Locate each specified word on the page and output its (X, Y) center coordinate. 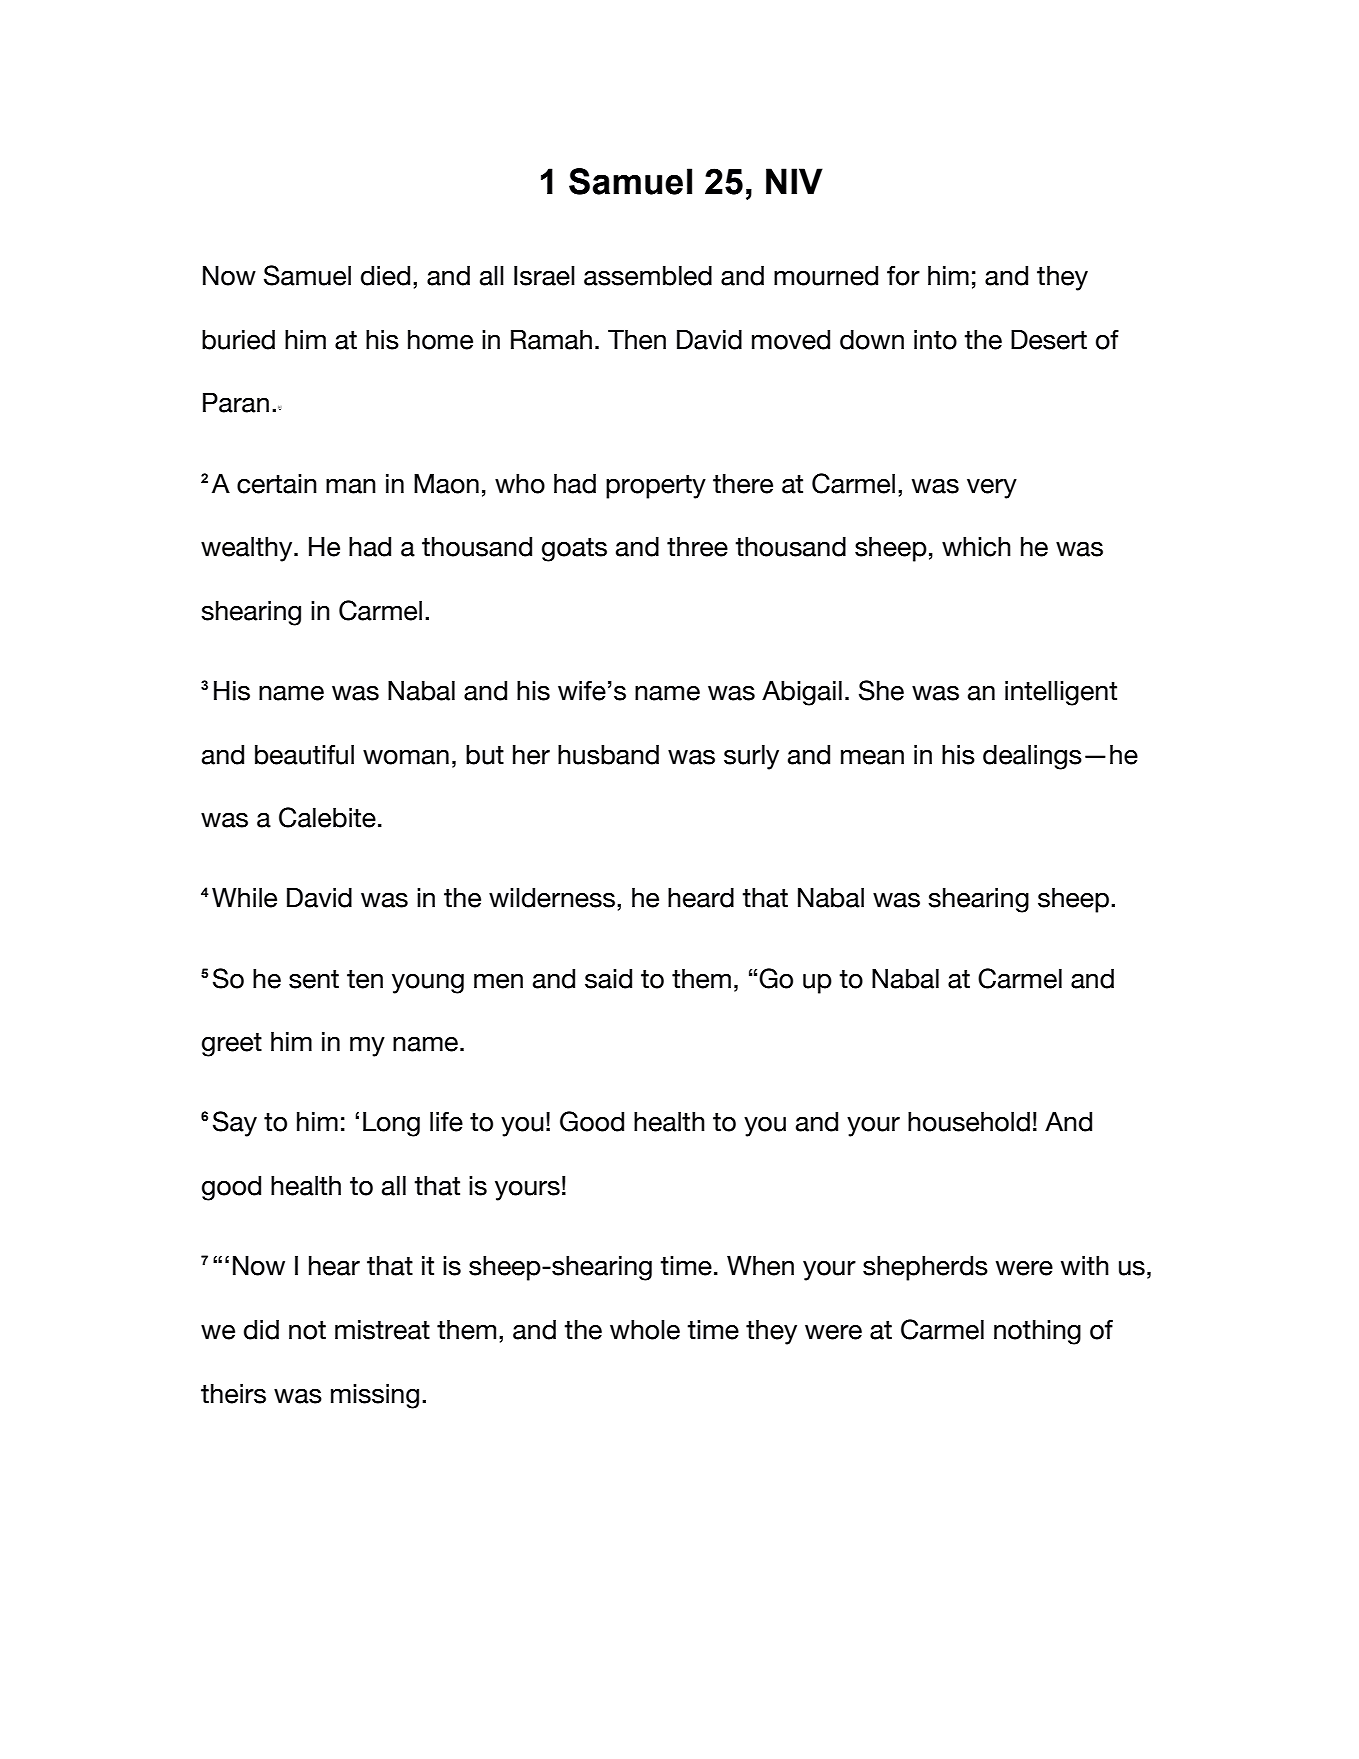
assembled (648, 276)
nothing (1037, 1332)
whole (645, 1330)
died (385, 276)
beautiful (304, 755)
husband (608, 755)
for (903, 276)
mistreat (382, 1330)
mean (872, 757)
